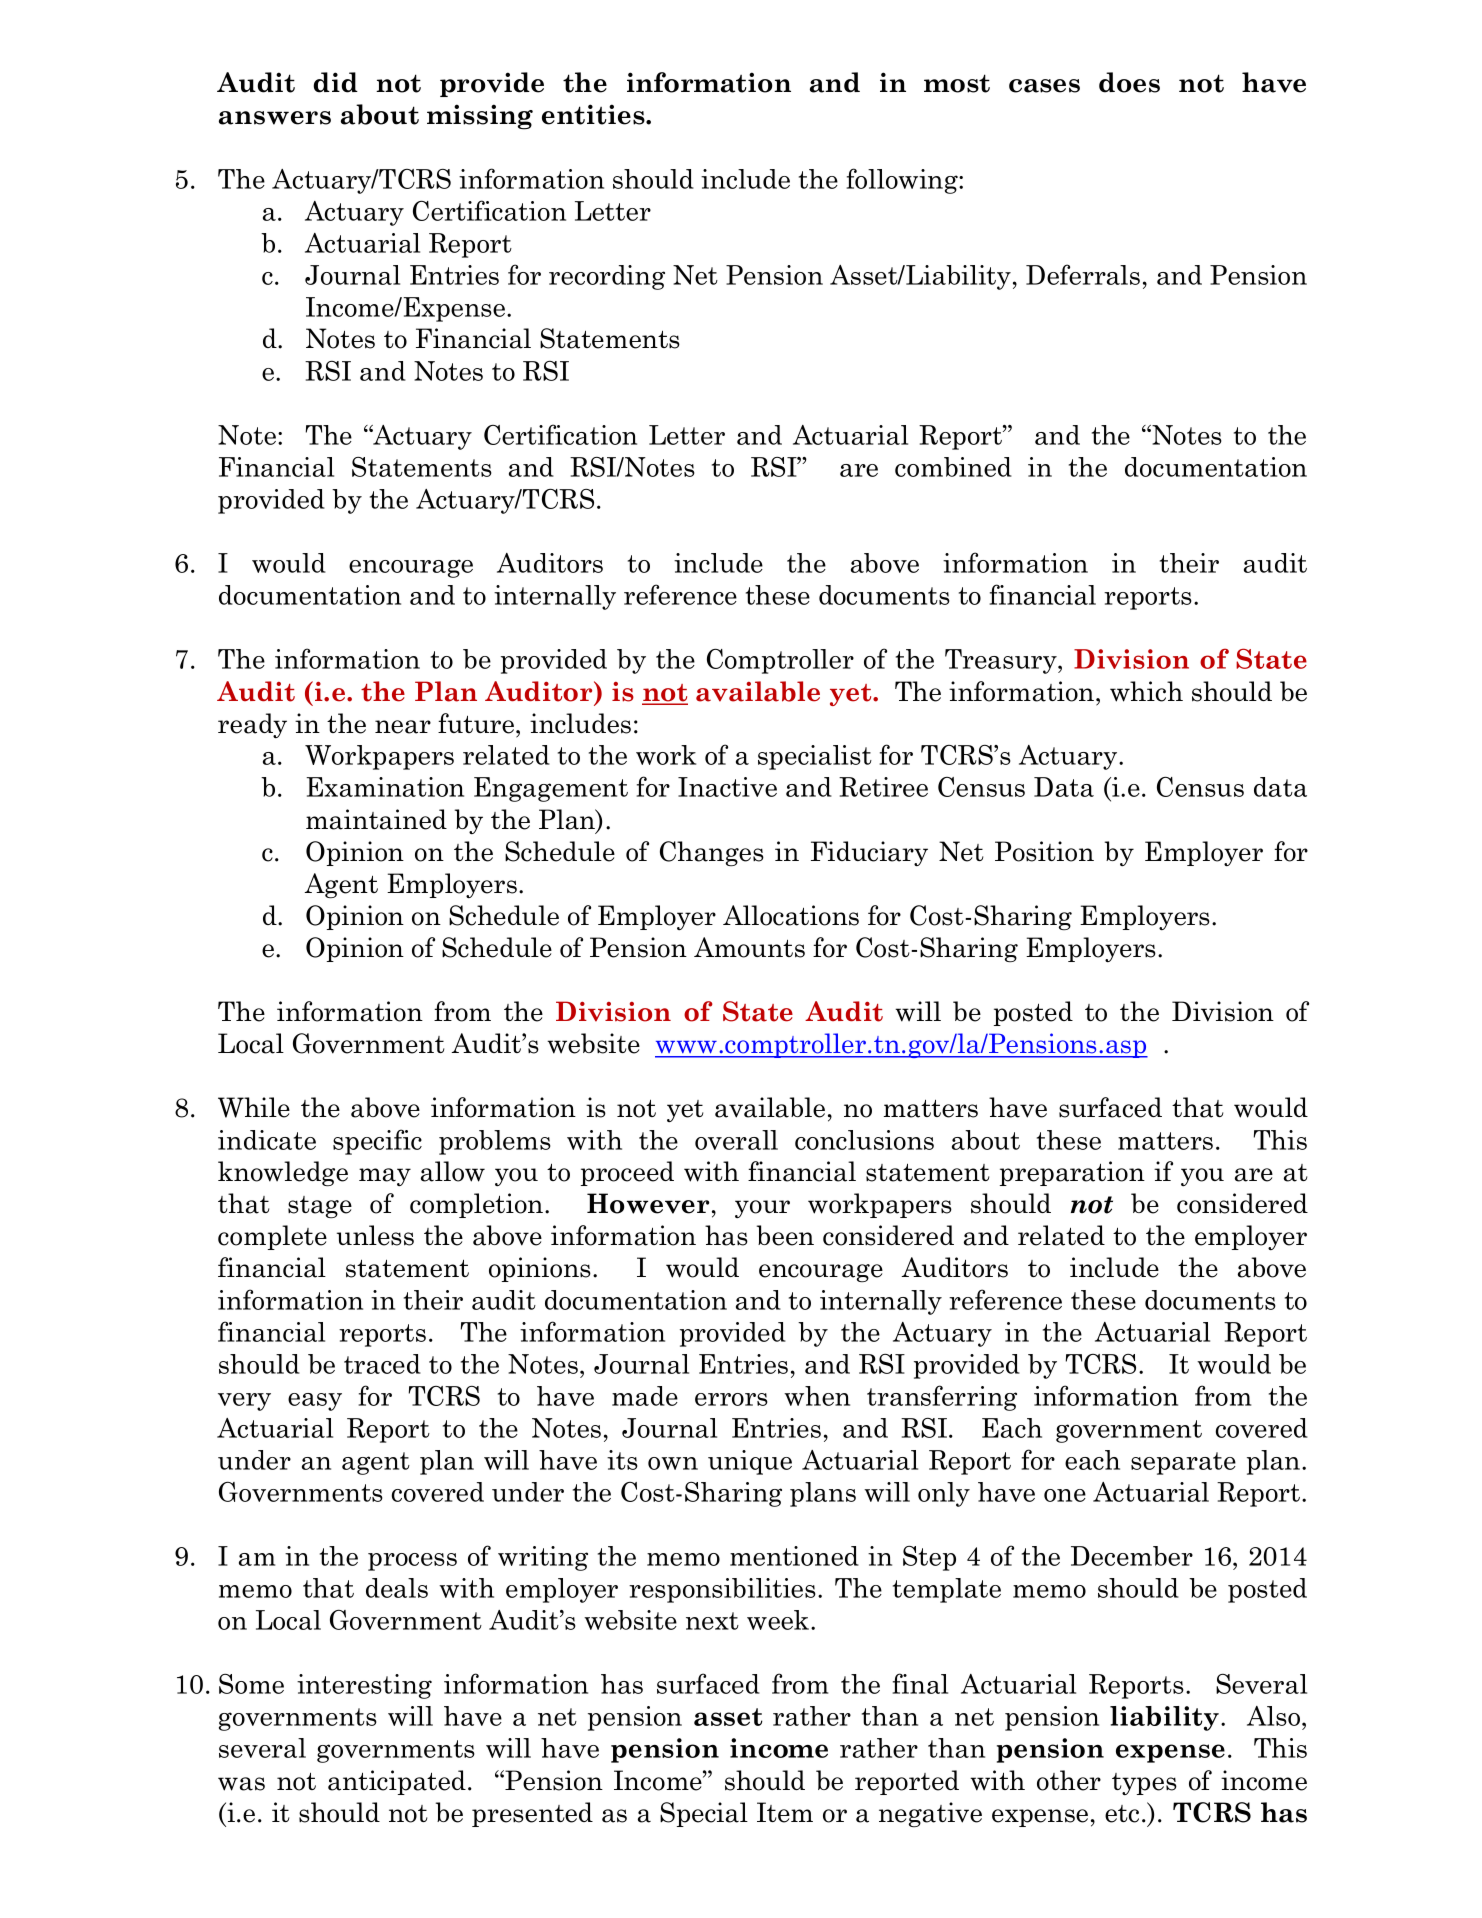 The image size is (1482, 1918). Describe the element at coordinates (376, 819) in the screenshot. I see `maintained` at that location.
